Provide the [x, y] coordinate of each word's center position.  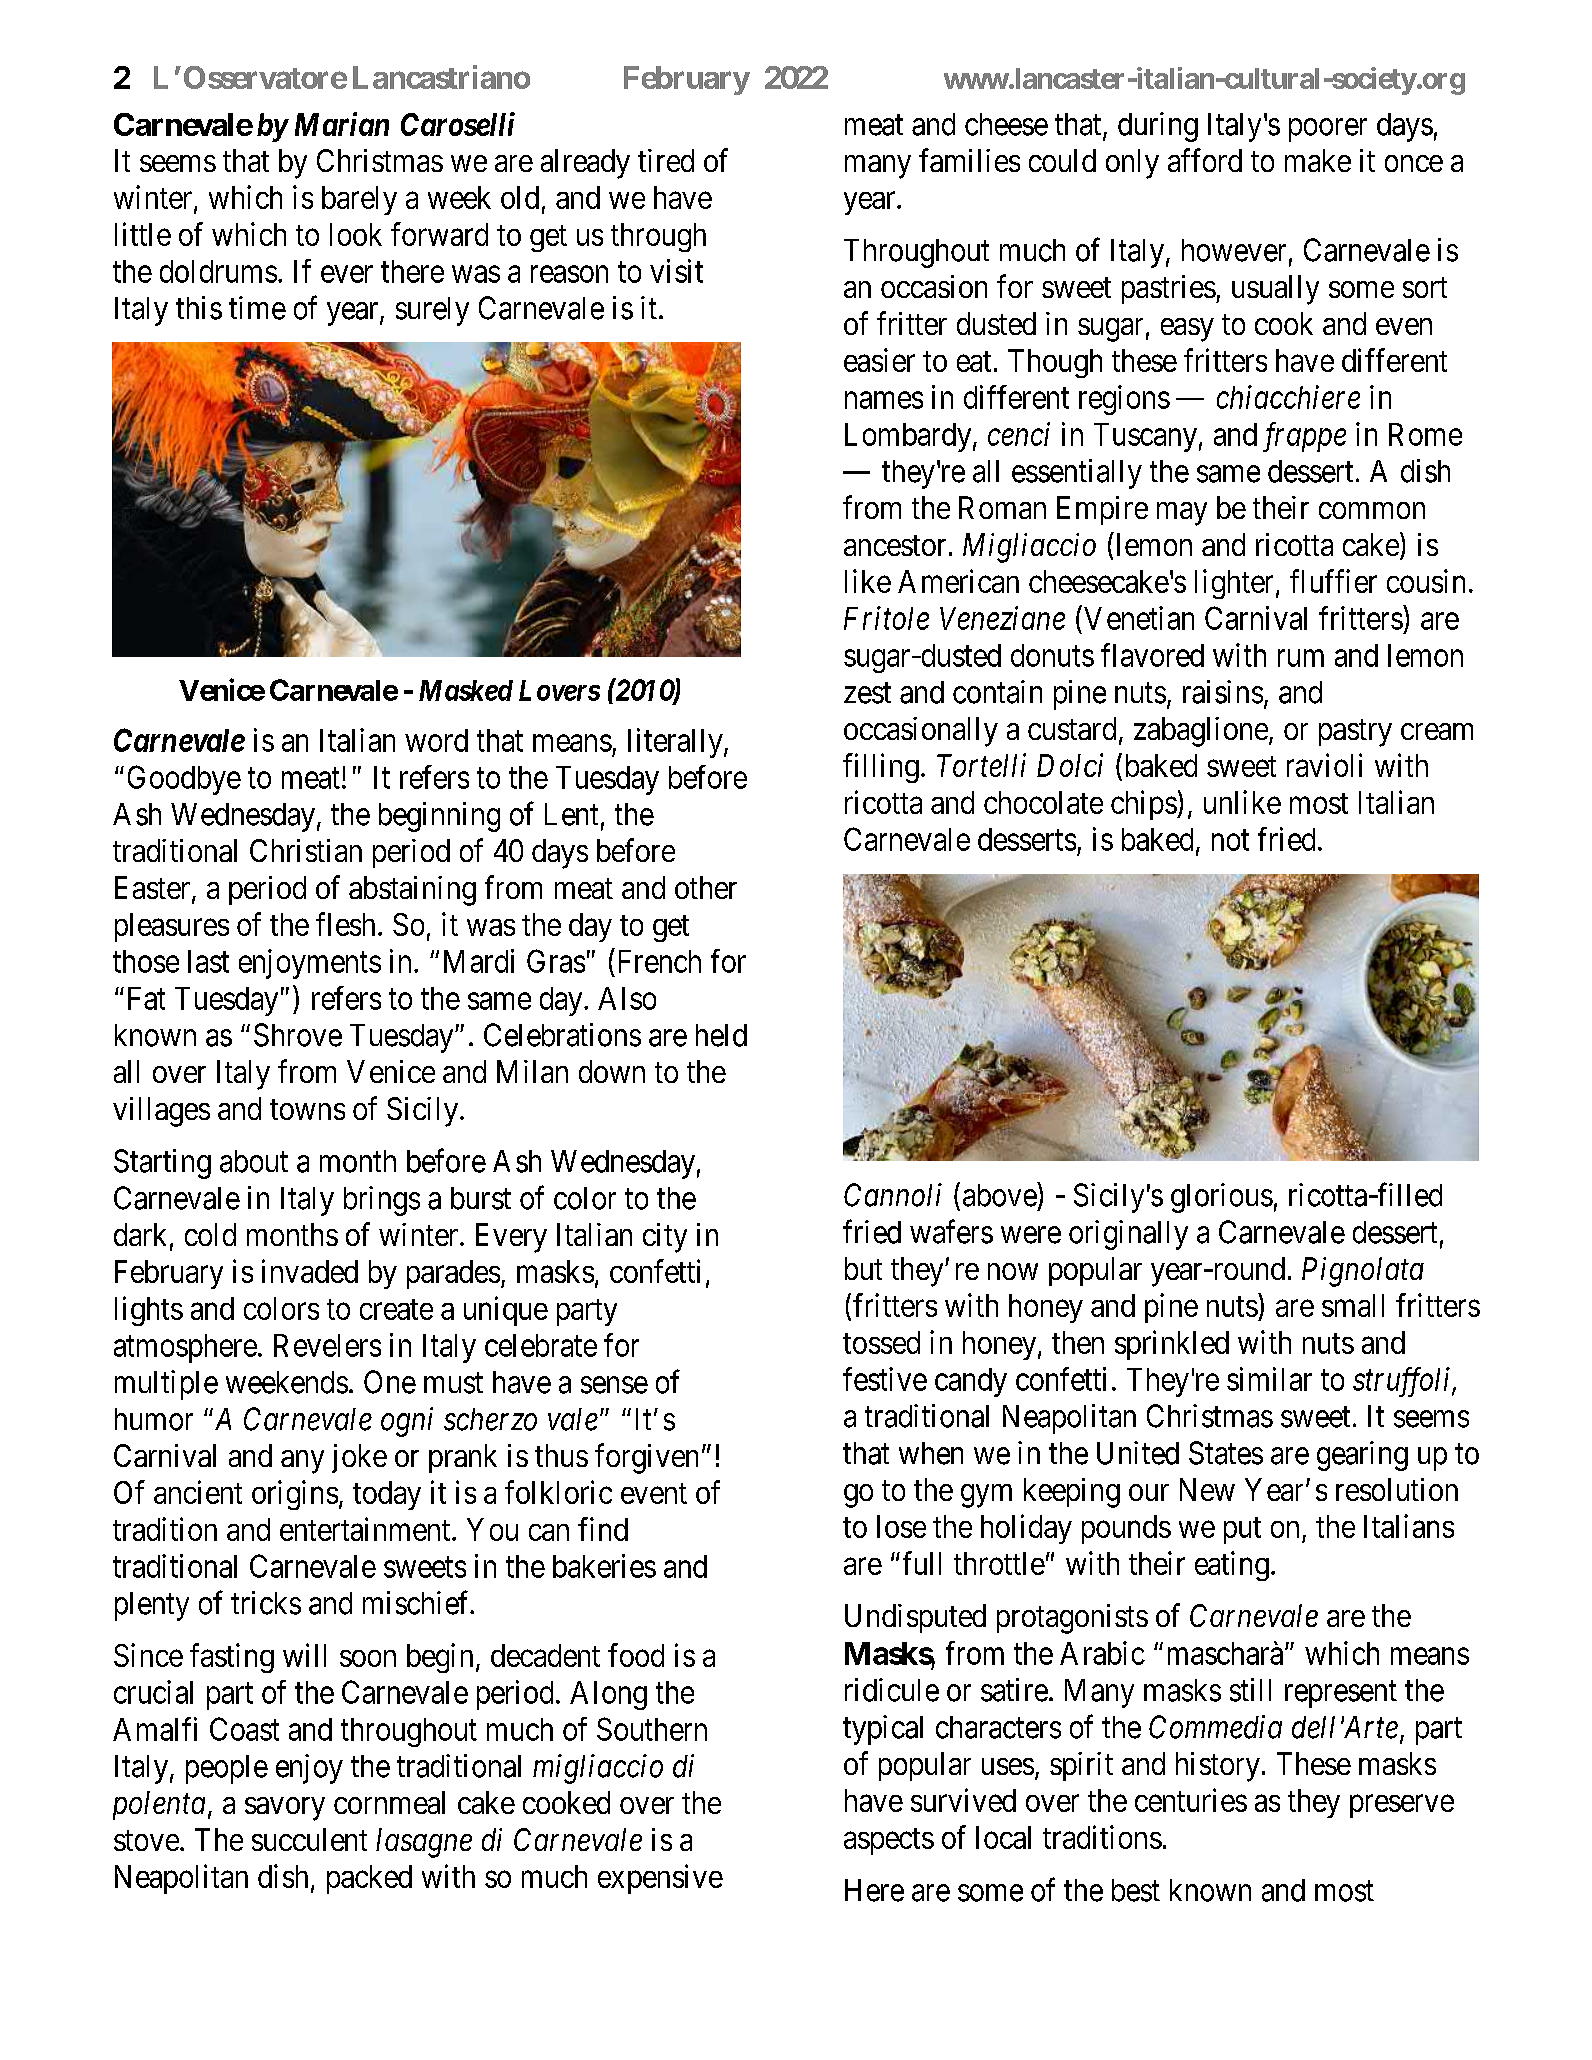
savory [285, 1809]
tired [666, 160]
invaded [310, 1271]
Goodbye [184, 780]
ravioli [1324, 765]
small [1353, 1305]
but [863, 1268]
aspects [889, 1841]
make [1318, 160]
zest [867, 693]
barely [359, 200]
